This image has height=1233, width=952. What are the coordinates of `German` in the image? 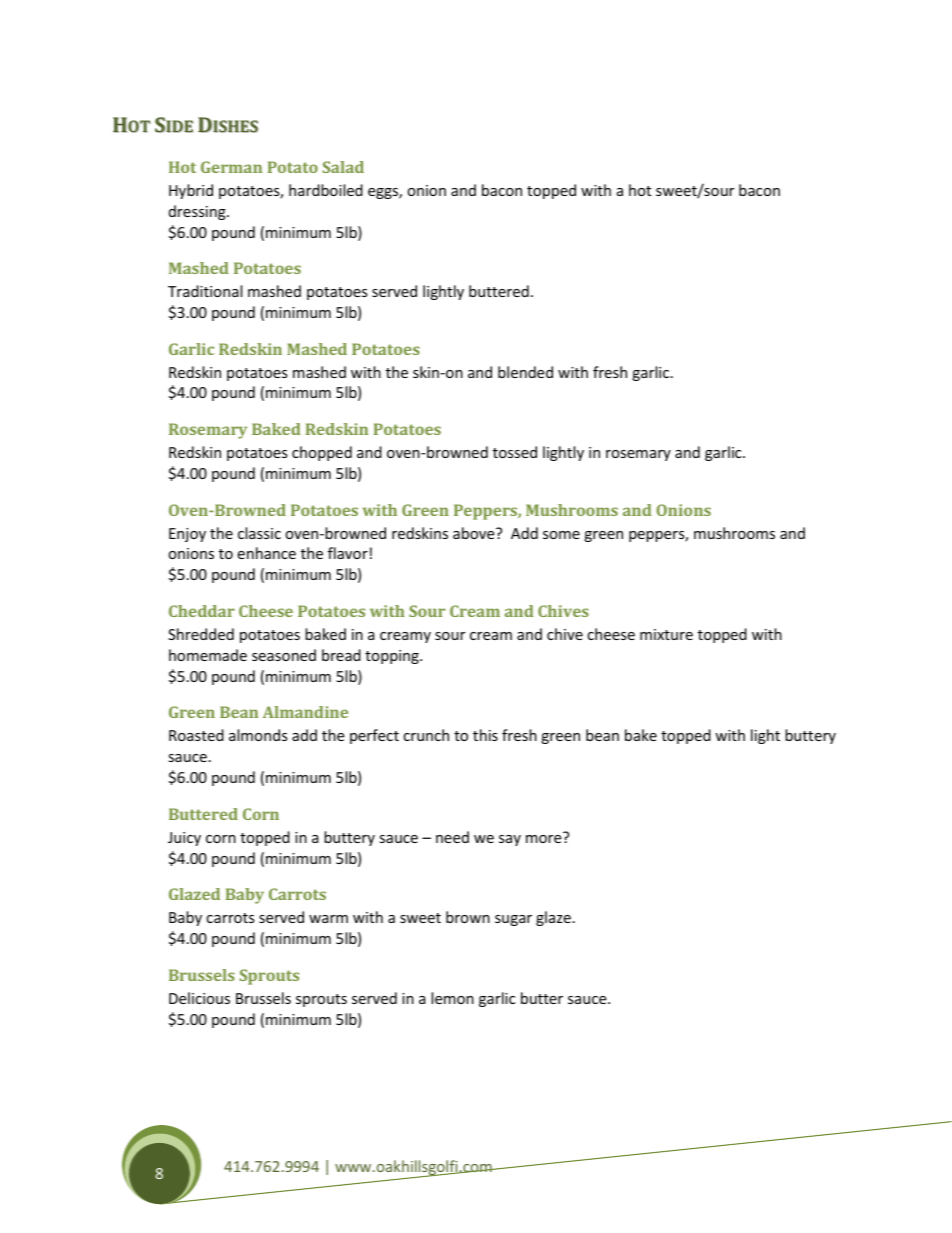 It's located at (231, 167).
